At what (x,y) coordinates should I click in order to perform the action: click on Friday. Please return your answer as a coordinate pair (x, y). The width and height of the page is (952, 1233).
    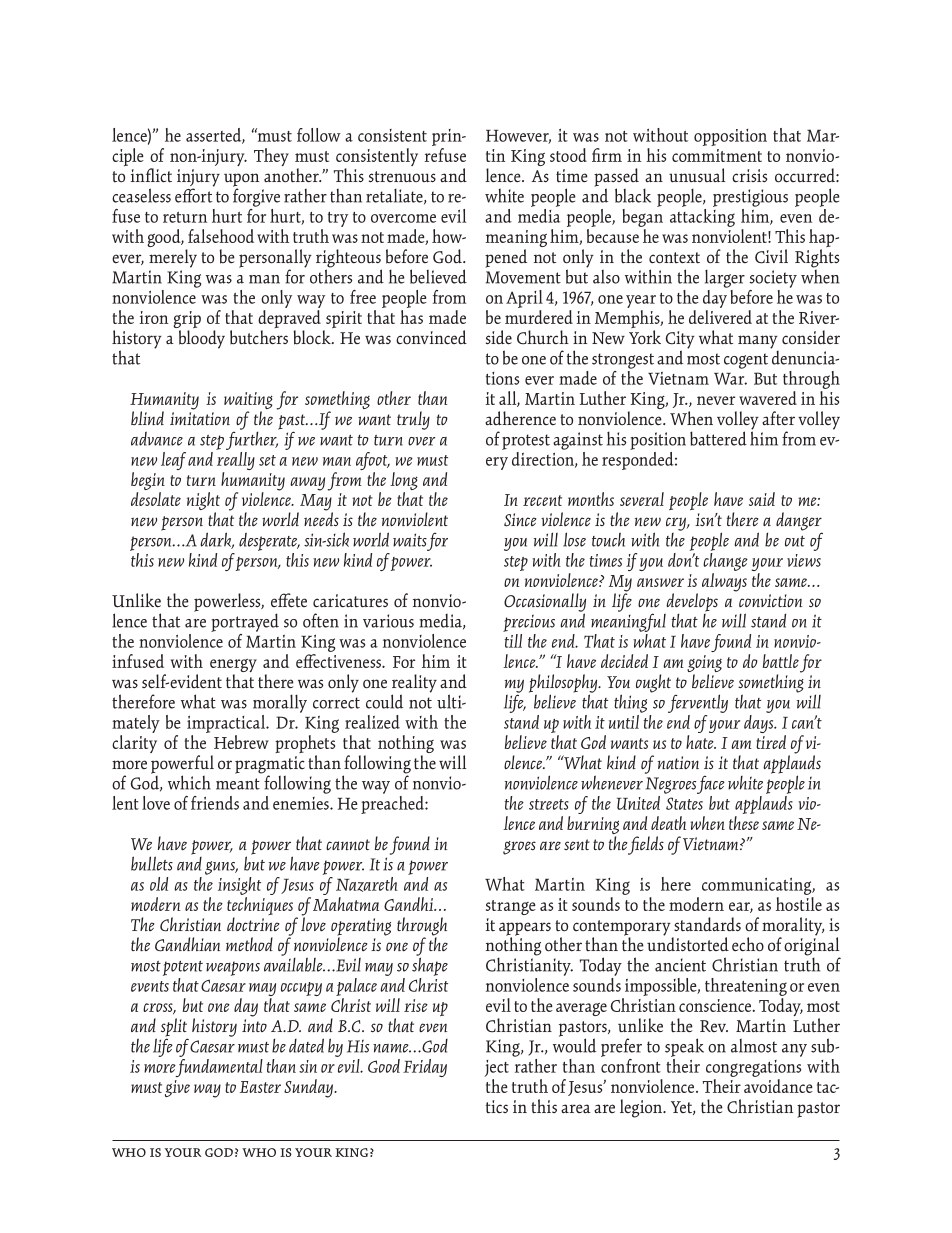
    Looking at the image, I should click on (425, 1068).
